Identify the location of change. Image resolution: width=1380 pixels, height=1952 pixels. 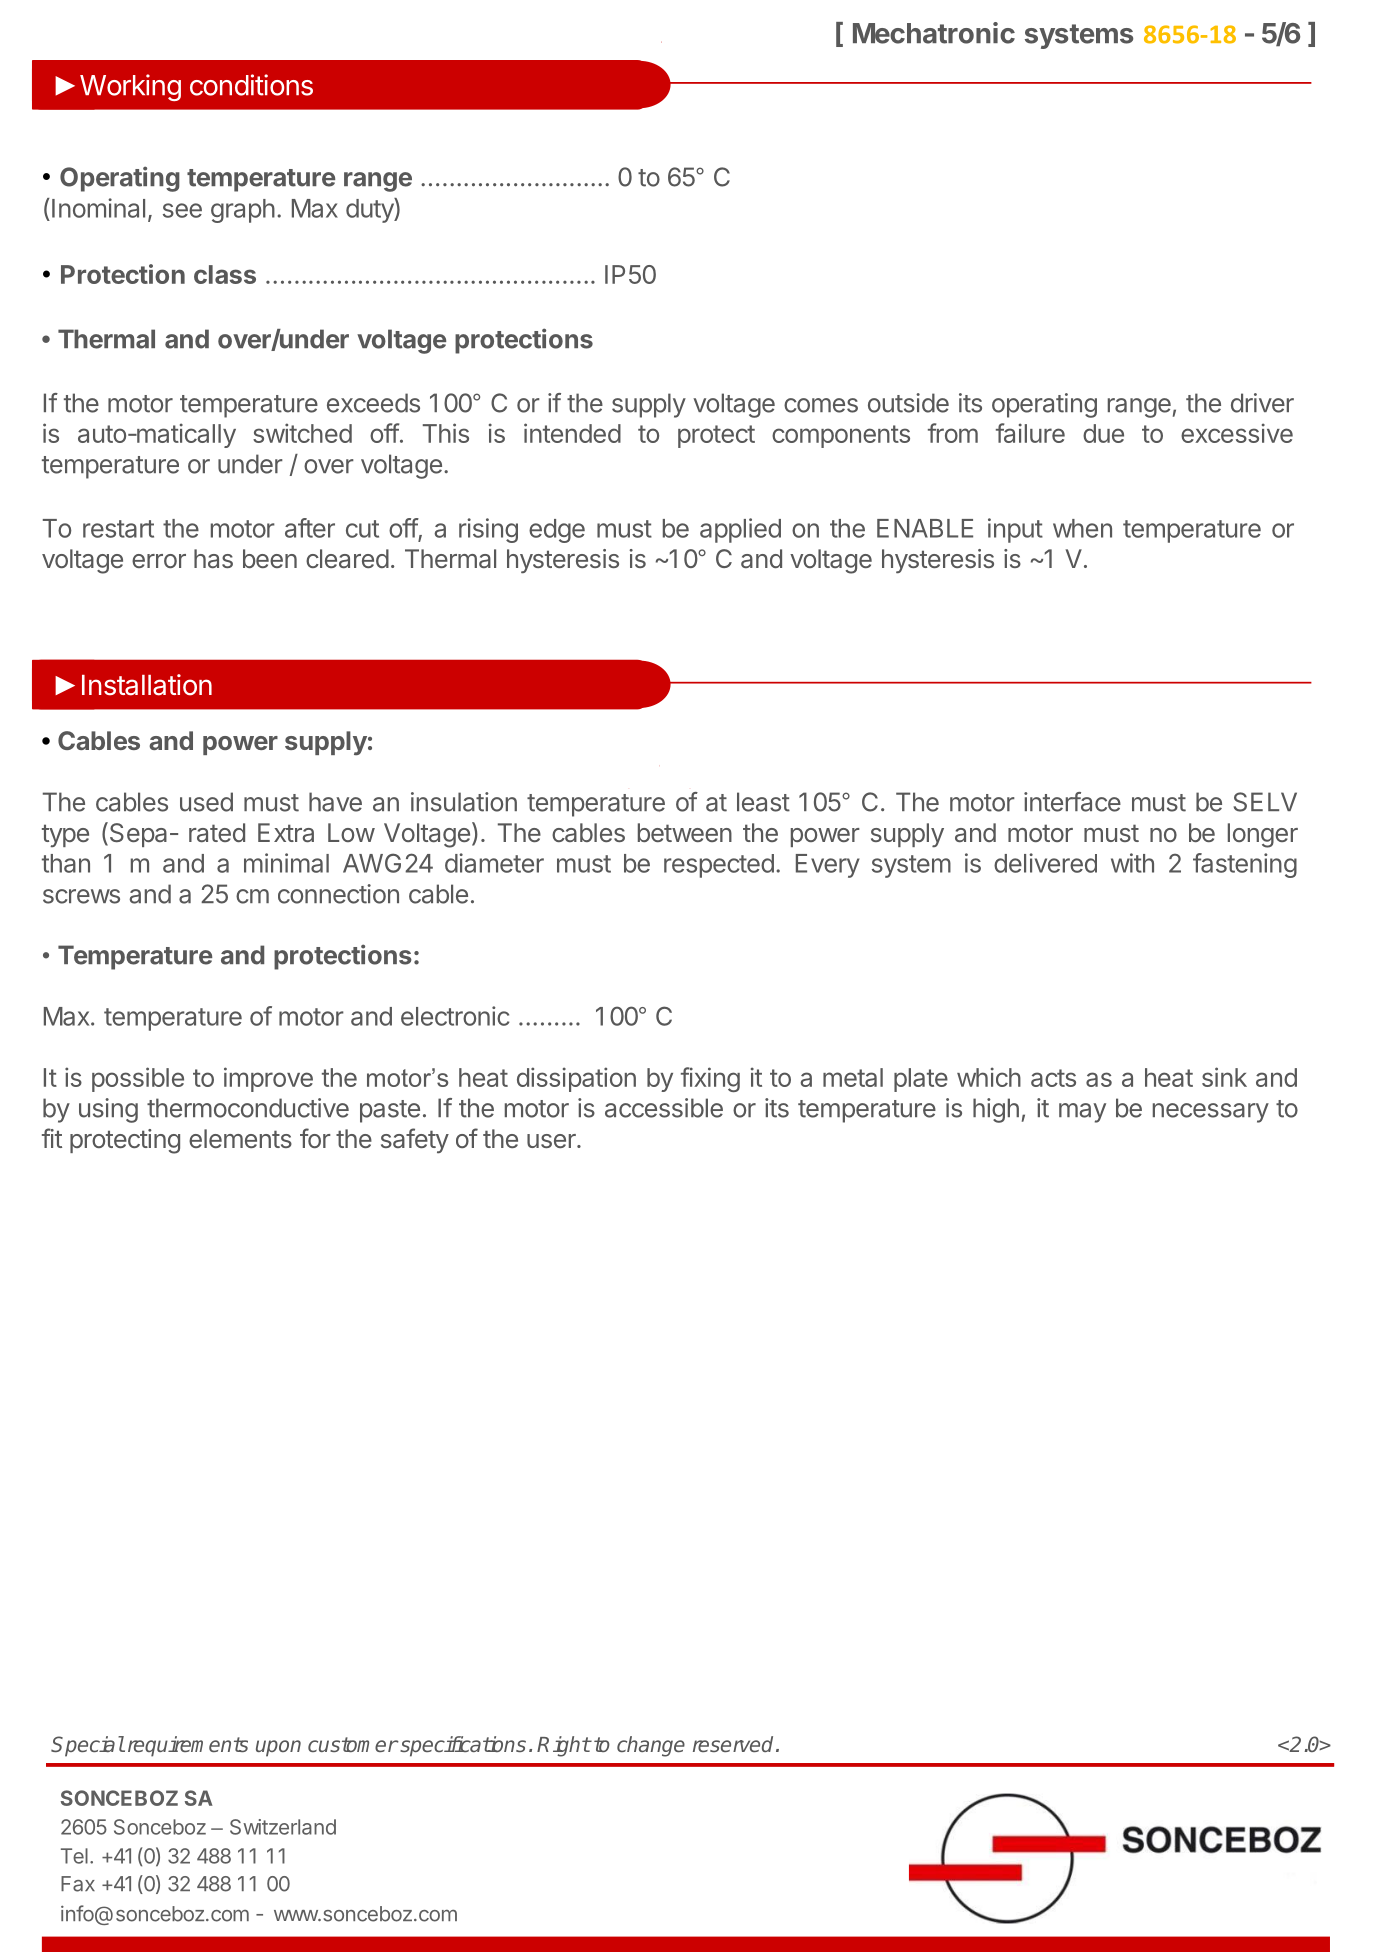
(651, 1746).
